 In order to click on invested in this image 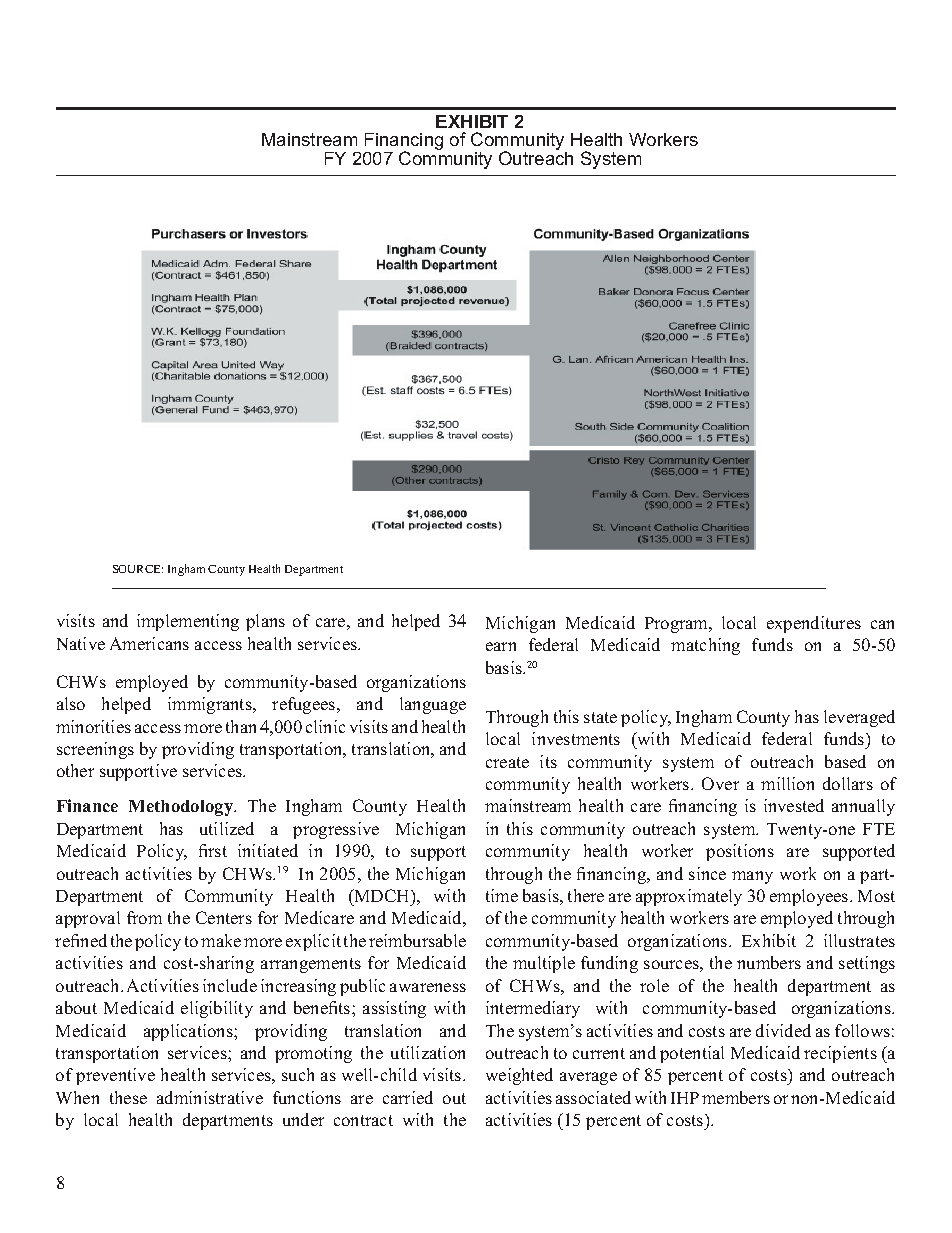, I will do `click(794, 805)`.
